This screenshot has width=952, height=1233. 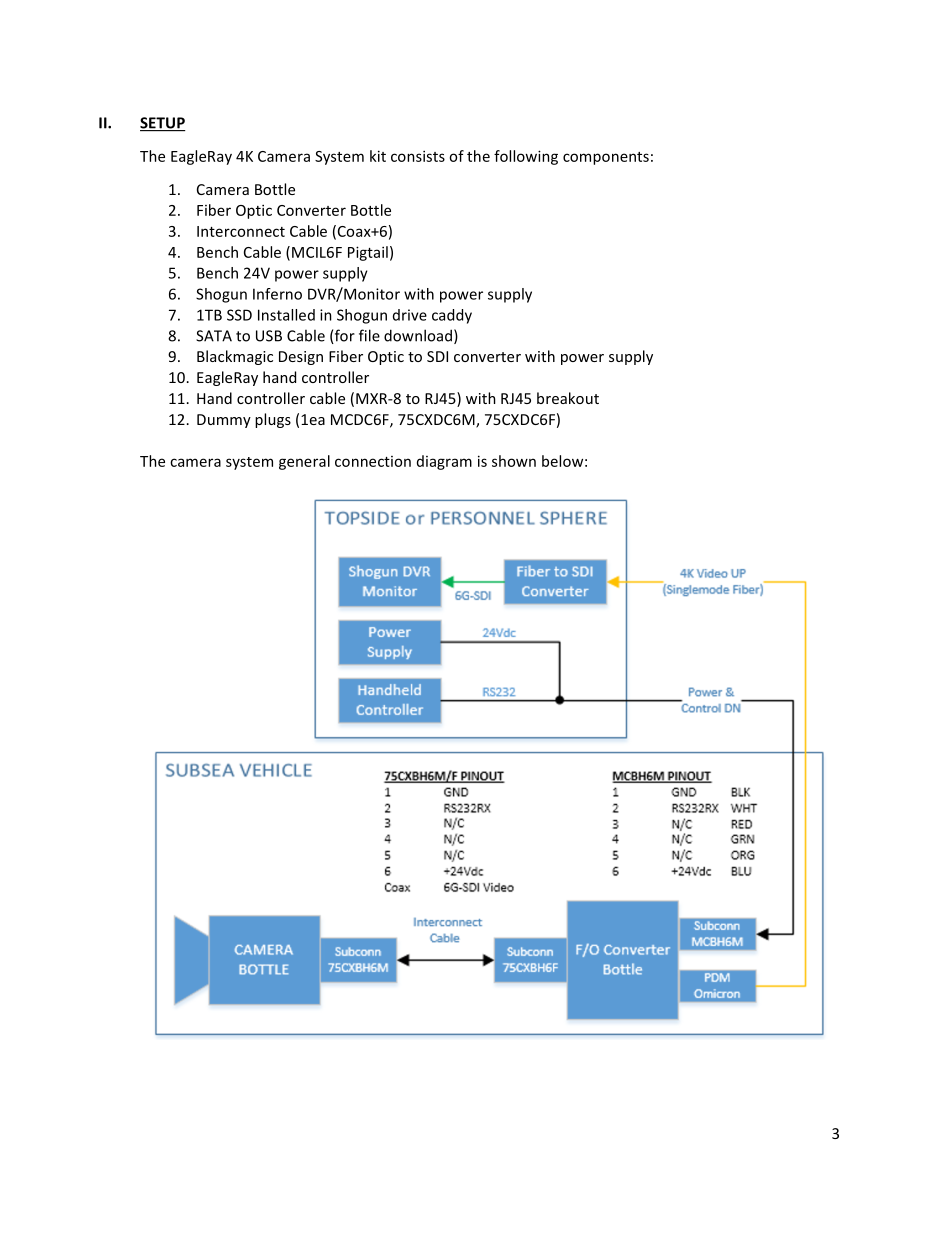 What do you see at coordinates (378, 156) in the screenshot?
I see `kit` at bounding box center [378, 156].
